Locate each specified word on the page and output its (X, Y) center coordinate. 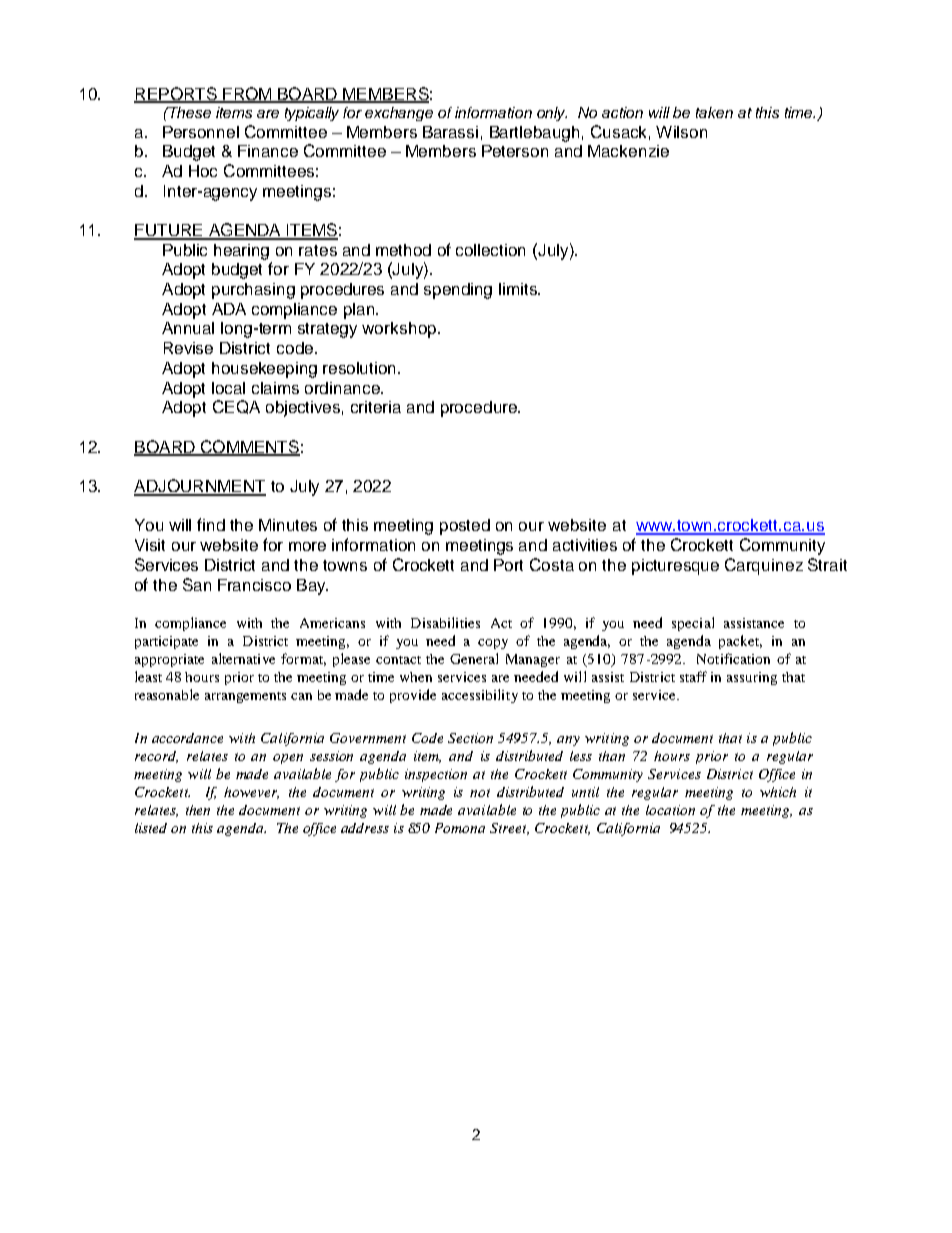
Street (509, 829)
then (198, 810)
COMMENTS (249, 448)
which (778, 792)
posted (465, 527)
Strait (827, 564)
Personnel (201, 132)
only (552, 114)
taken (714, 112)
